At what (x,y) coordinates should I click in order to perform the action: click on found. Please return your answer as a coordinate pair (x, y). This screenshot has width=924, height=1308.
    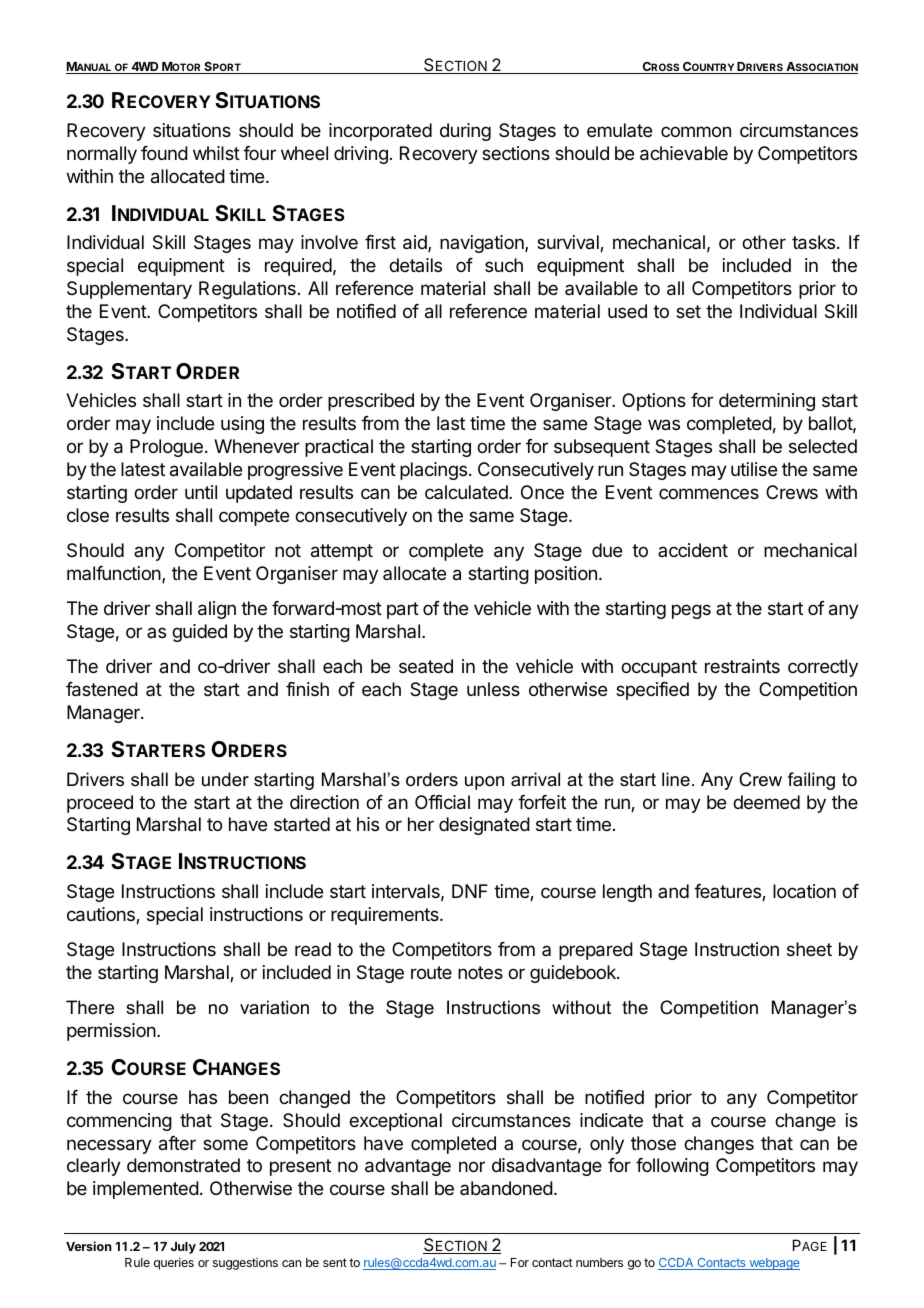
    Looking at the image, I should click on (164, 153).
